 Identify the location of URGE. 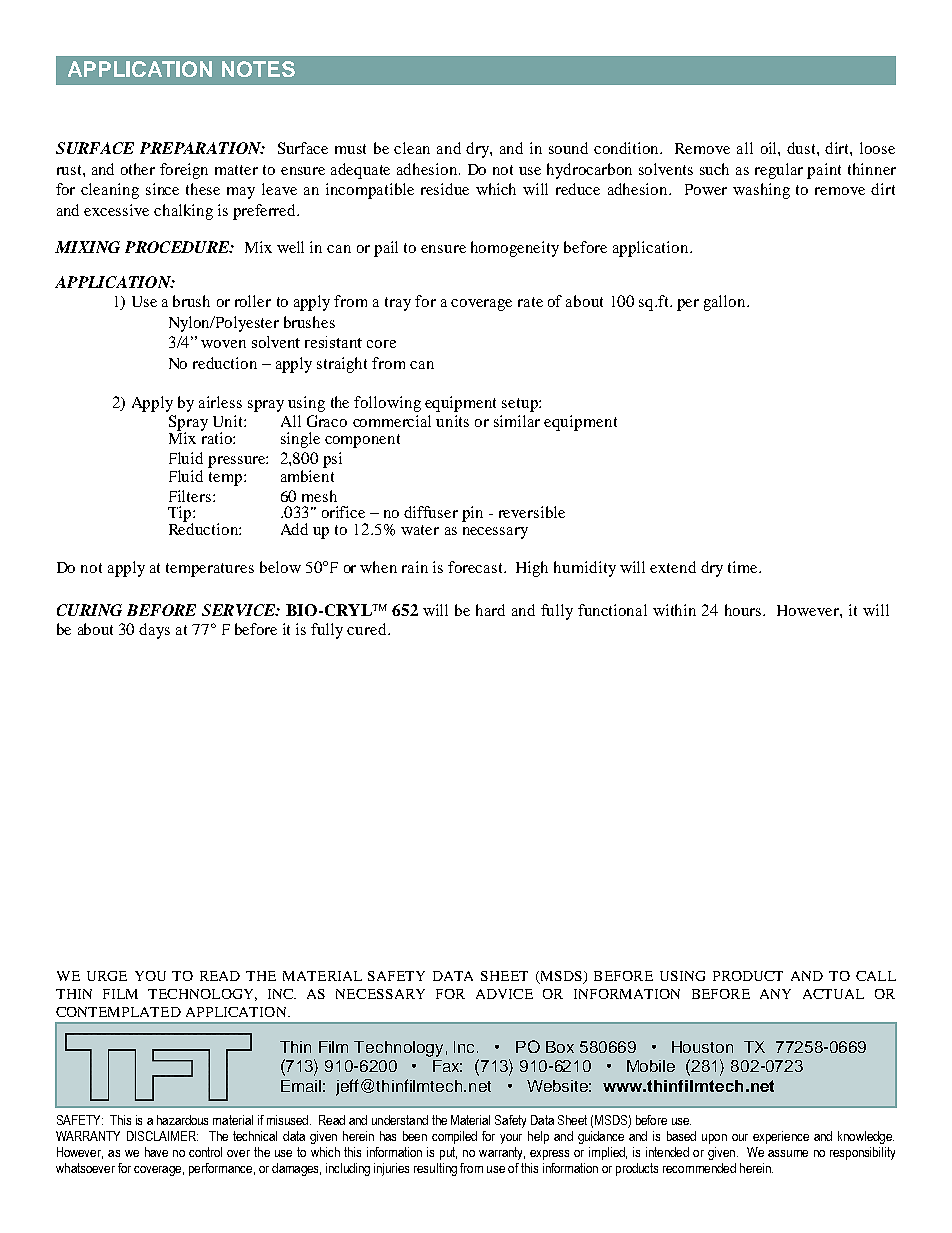
(107, 976).
